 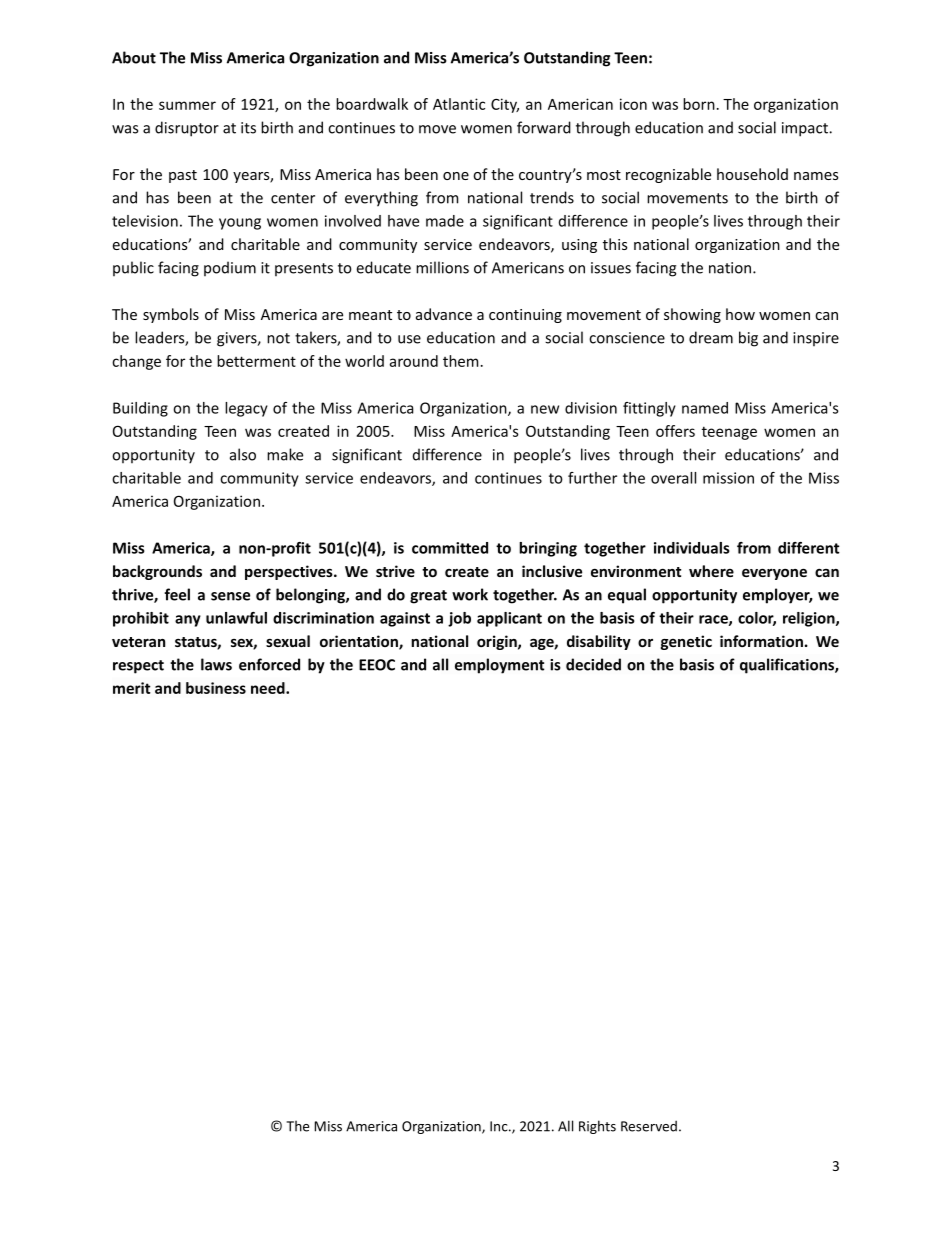 What do you see at coordinates (187, 105) in the screenshot?
I see `summer` at bounding box center [187, 105].
